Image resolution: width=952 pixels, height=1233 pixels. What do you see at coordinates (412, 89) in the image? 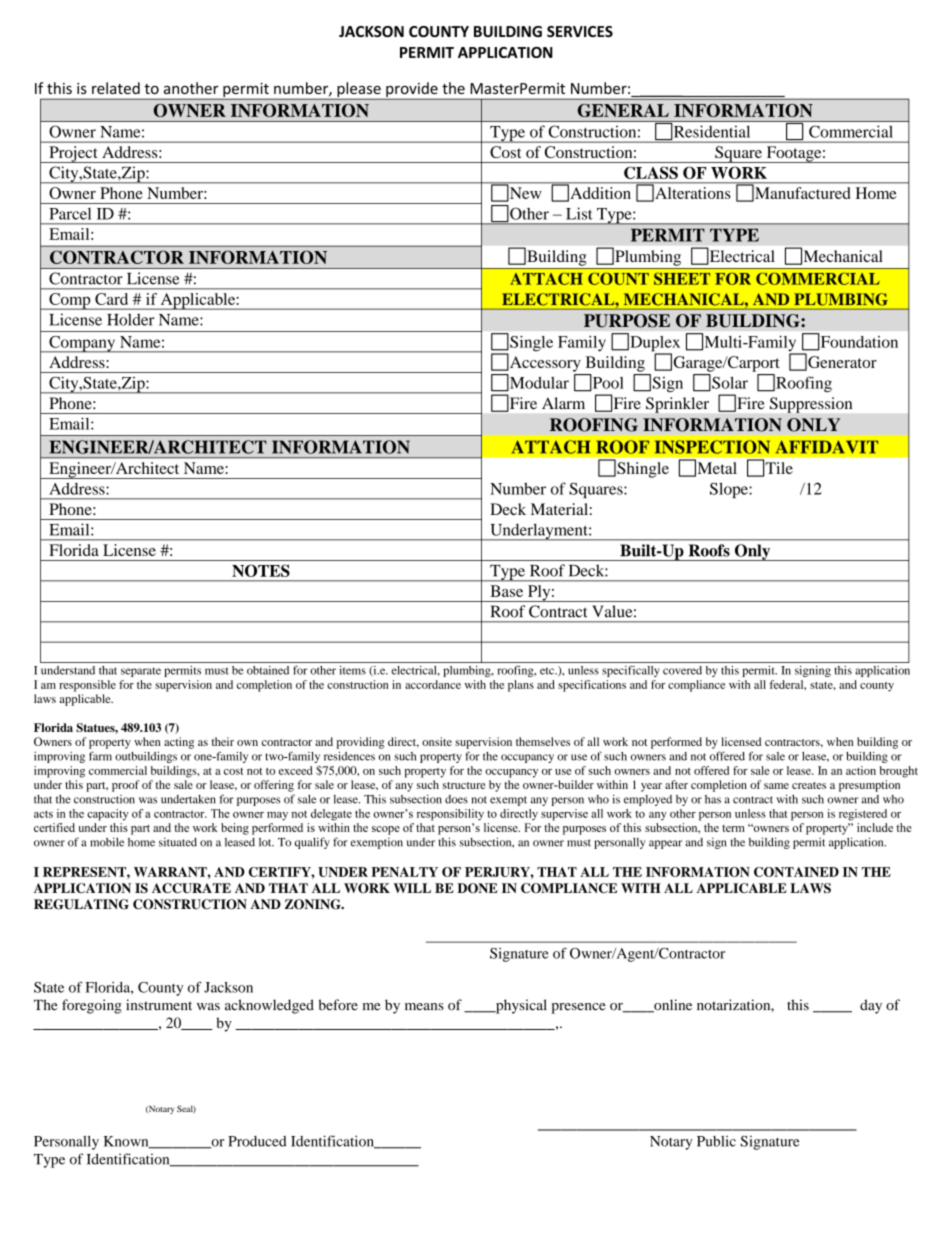
I see `provide` at bounding box center [412, 89].
